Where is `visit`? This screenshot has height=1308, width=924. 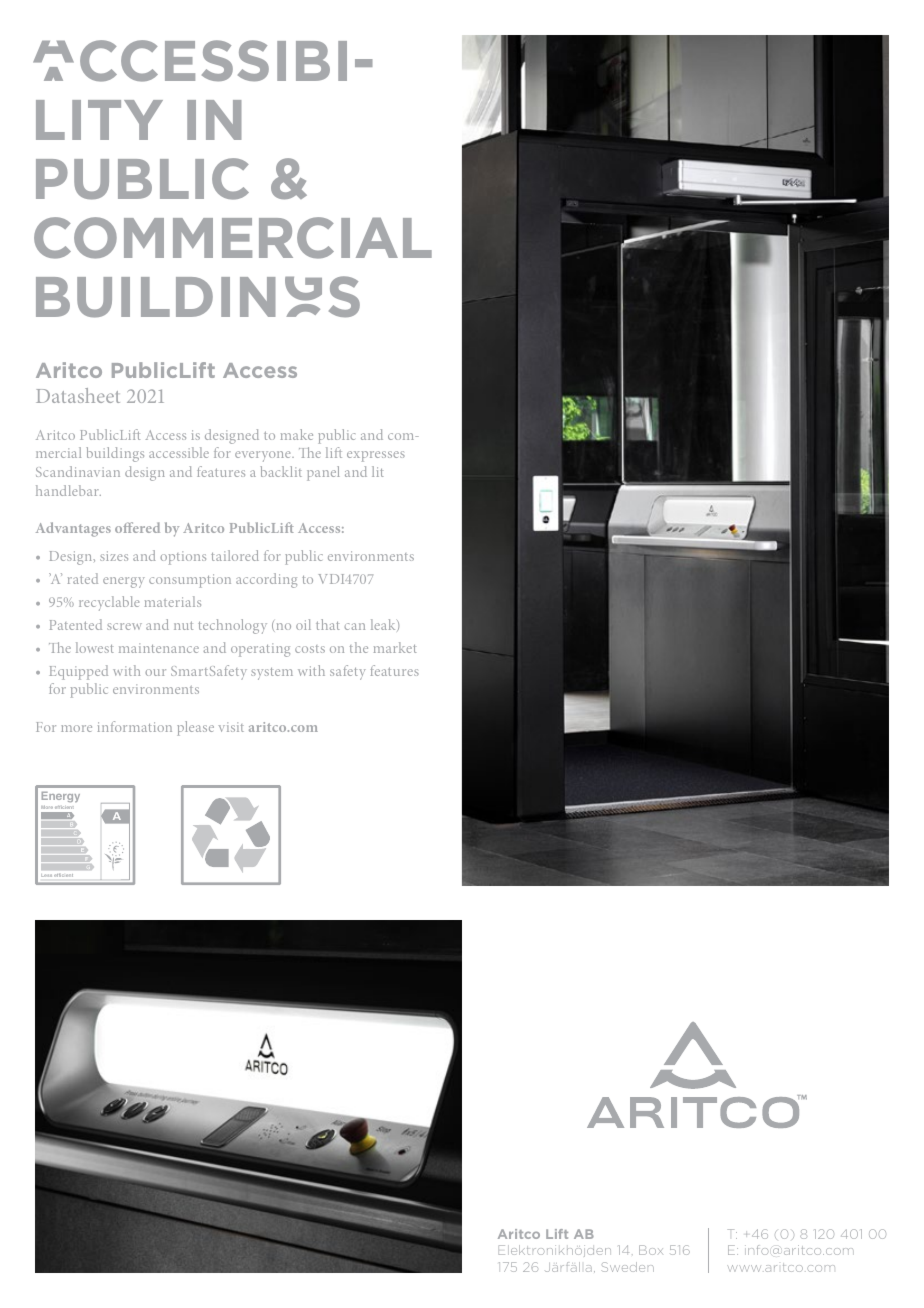
visit is located at coordinates (231, 727).
